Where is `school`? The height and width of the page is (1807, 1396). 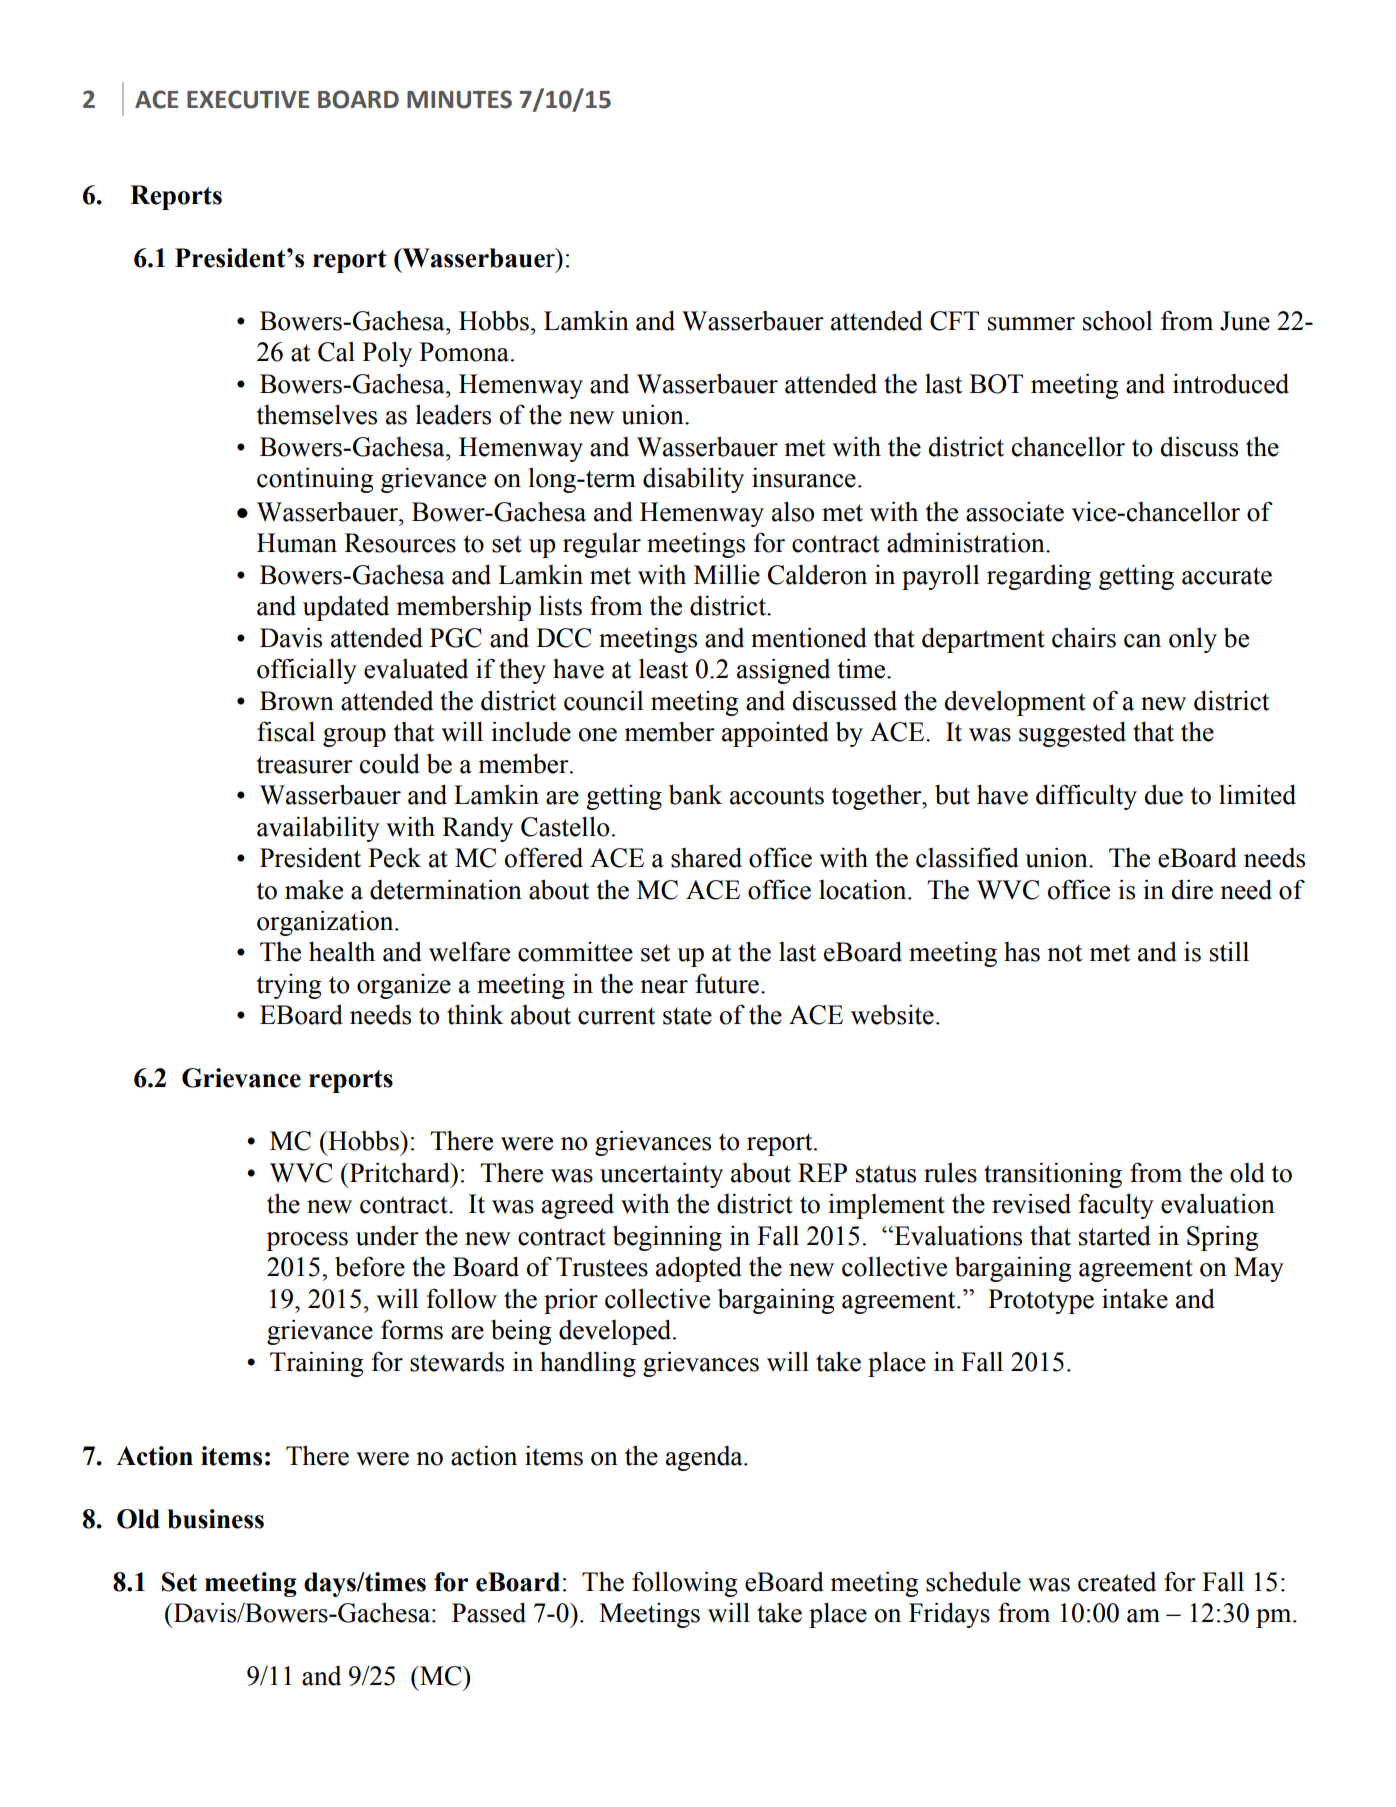 school is located at coordinates (1118, 320).
